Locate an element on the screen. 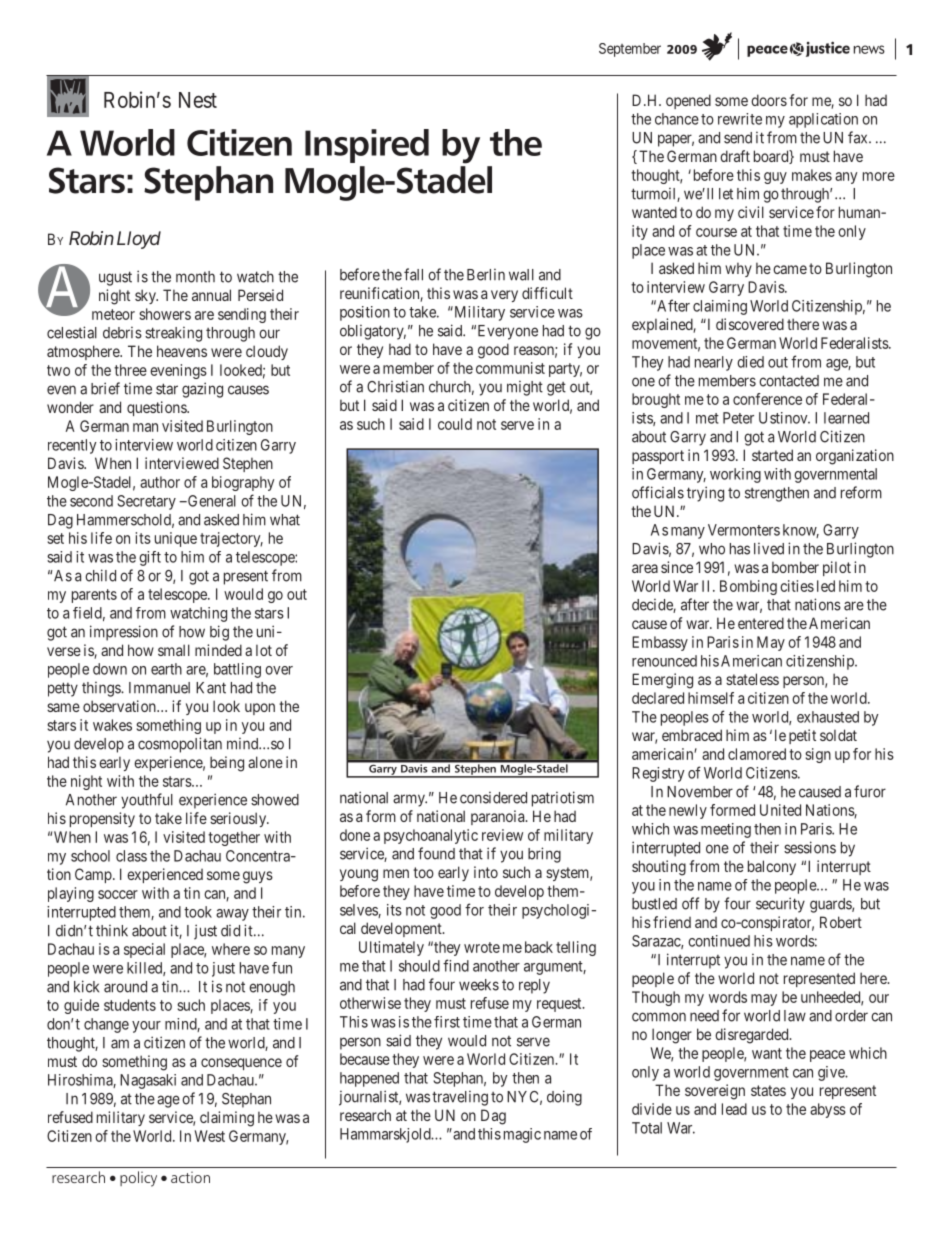  policy is located at coordinates (138, 1179).
